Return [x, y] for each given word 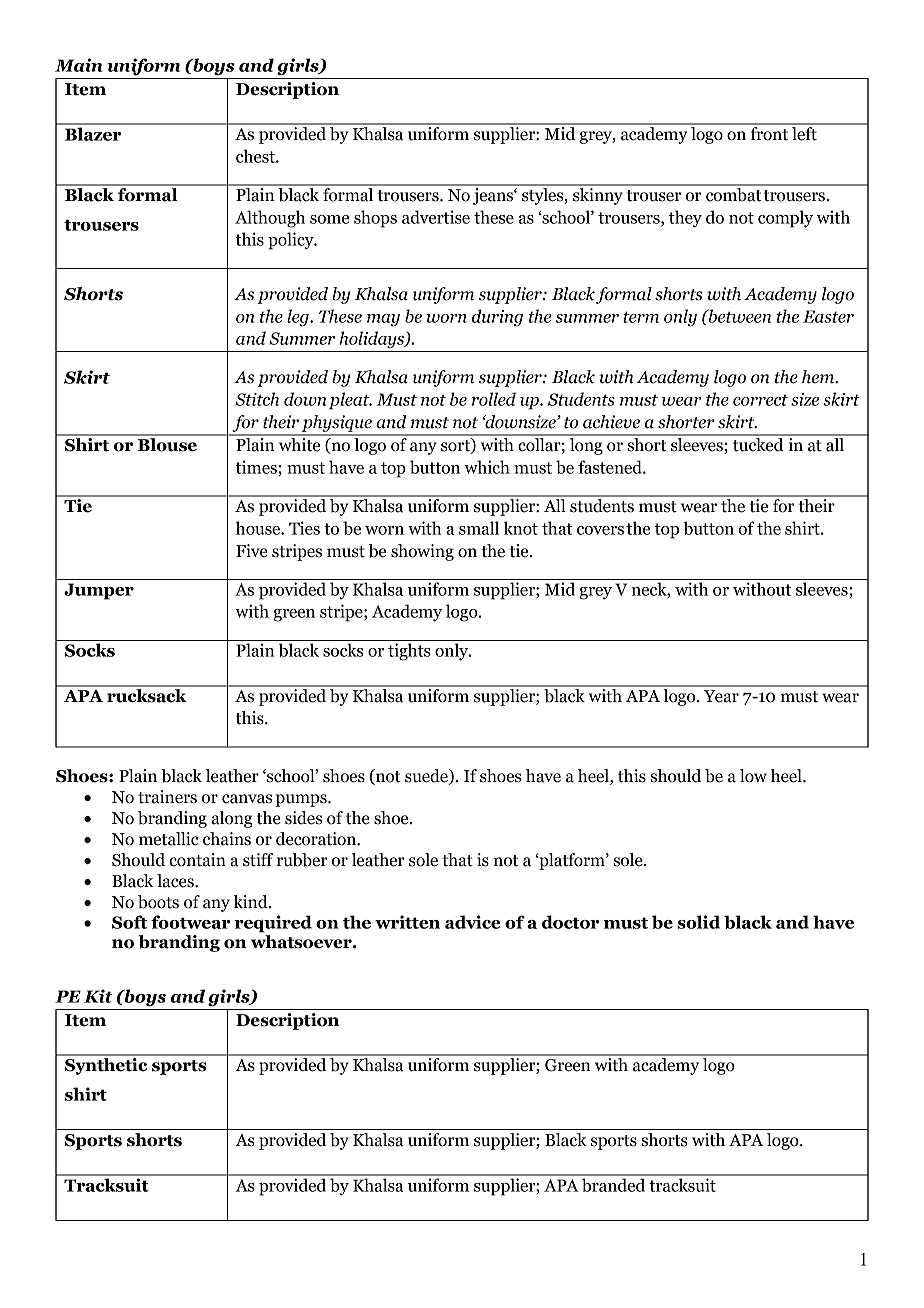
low [753, 776]
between [738, 316]
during [497, 318]
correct [760, 400]
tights [409, 652]
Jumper [99, 591]
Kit [98, 996]
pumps [302, 800]
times [256, 467]
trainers [167, 797]
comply [785, 219]
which [487, 467]
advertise [436, 217]
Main [79, 65]
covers [600, 530]
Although [270, 219]
